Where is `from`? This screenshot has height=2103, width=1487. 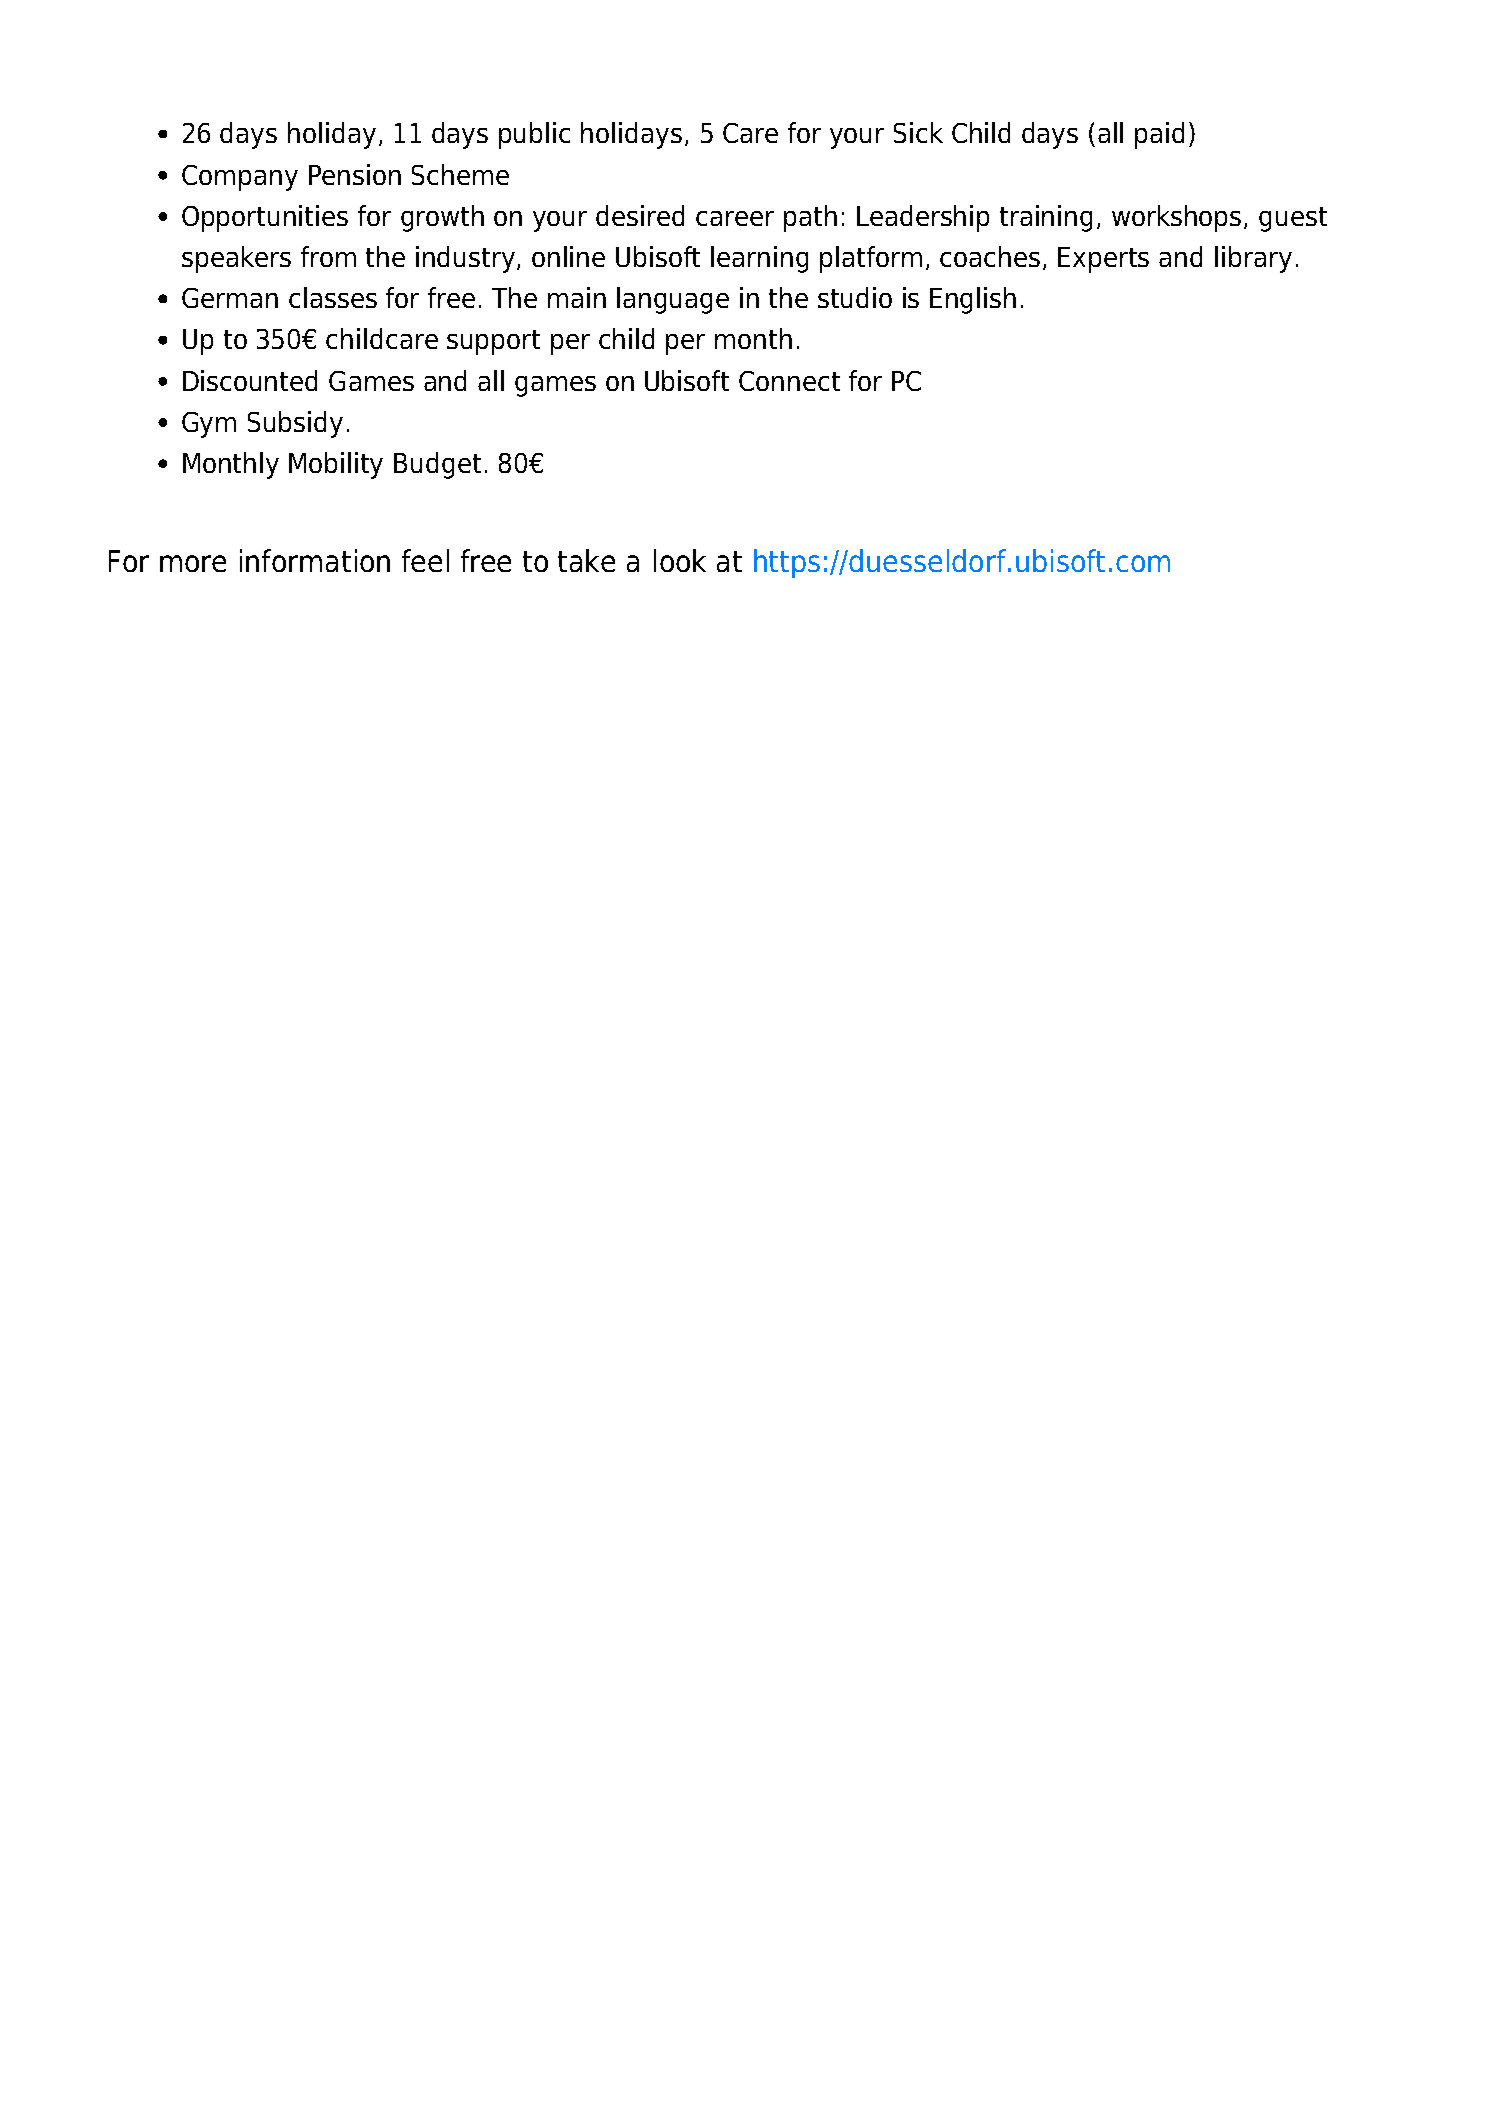 from is located at coordinates (328, 256).
